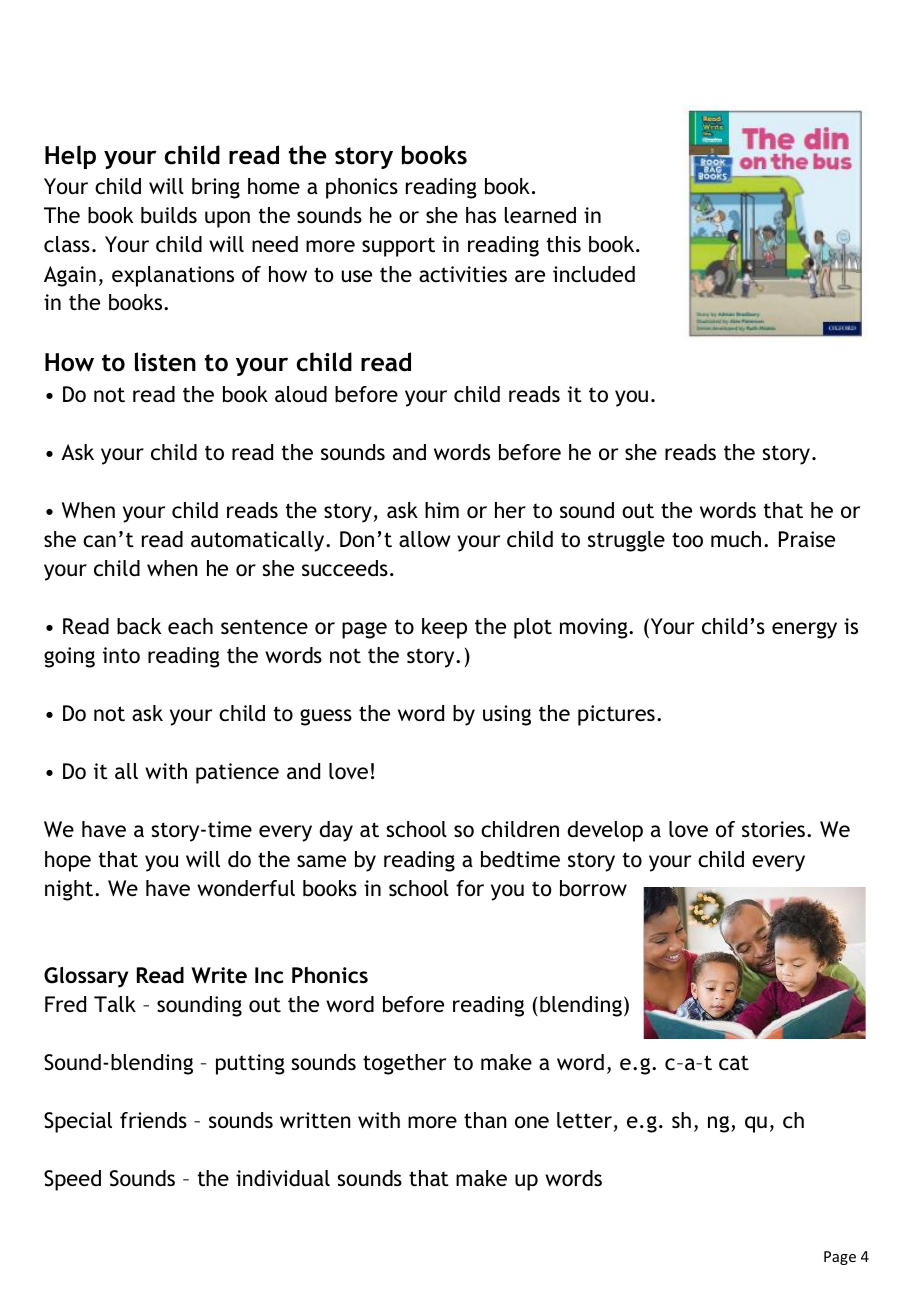  What do you see at coordinates (442, 510) in the screenshot?
I see `him` at bounding box center [442, 510].
